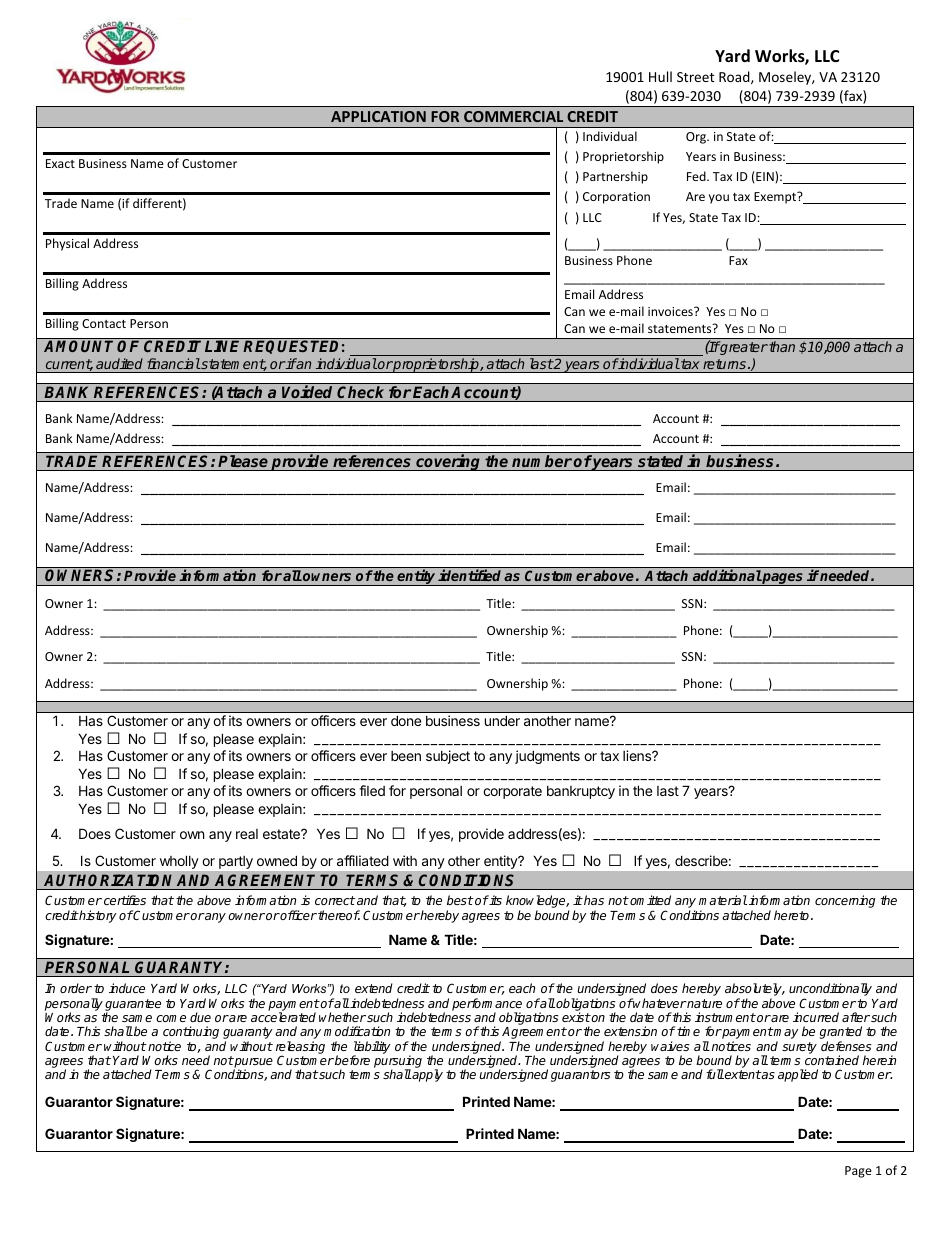 This page has width=952, height=1233. Describe the element at coordinates (781, 346) in the page. I see `than` at that location.
